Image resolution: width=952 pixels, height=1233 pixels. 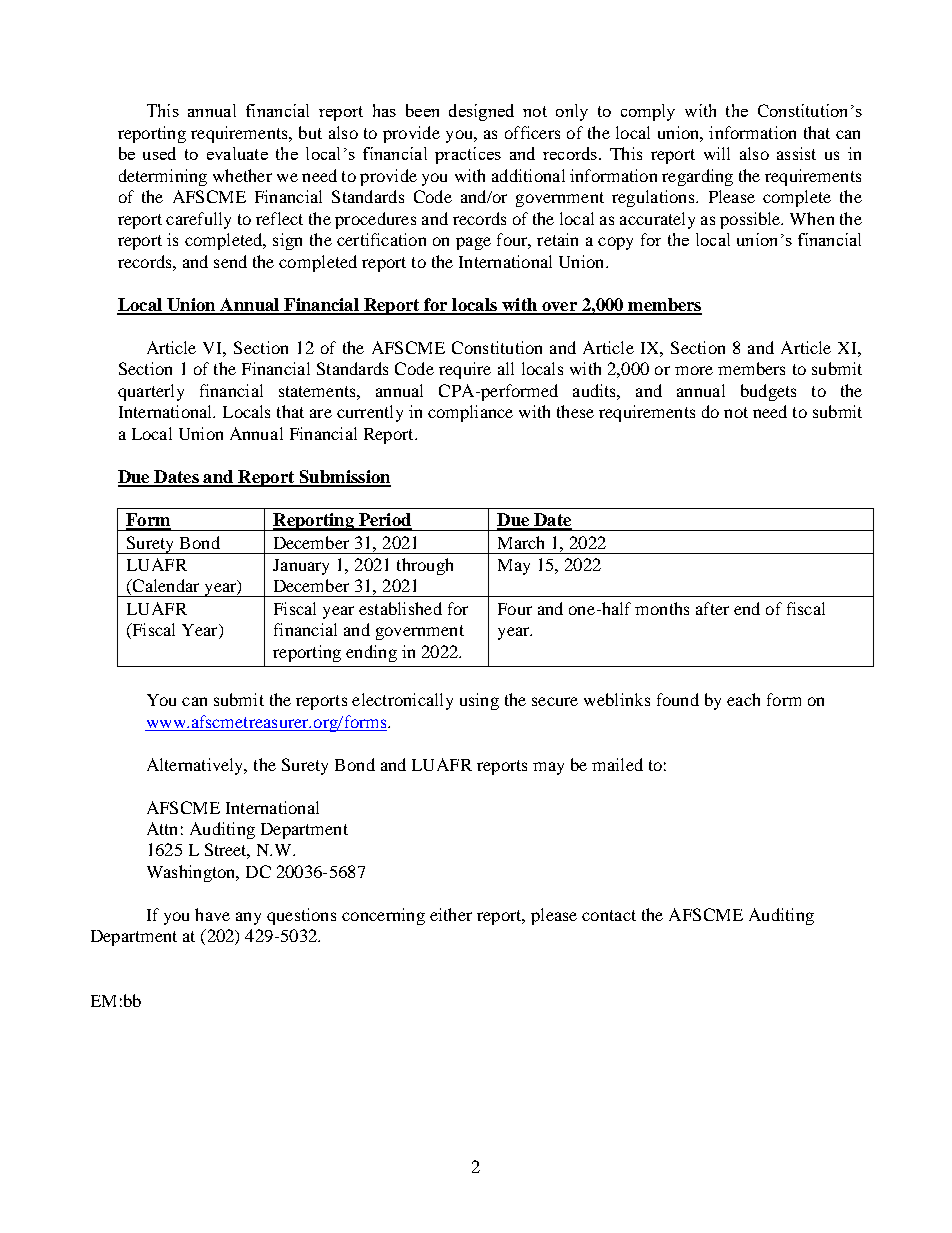 What do you see at coordinates (196, 766) in the document?
I see `Alternatively` at bounding box center [196, 766].
